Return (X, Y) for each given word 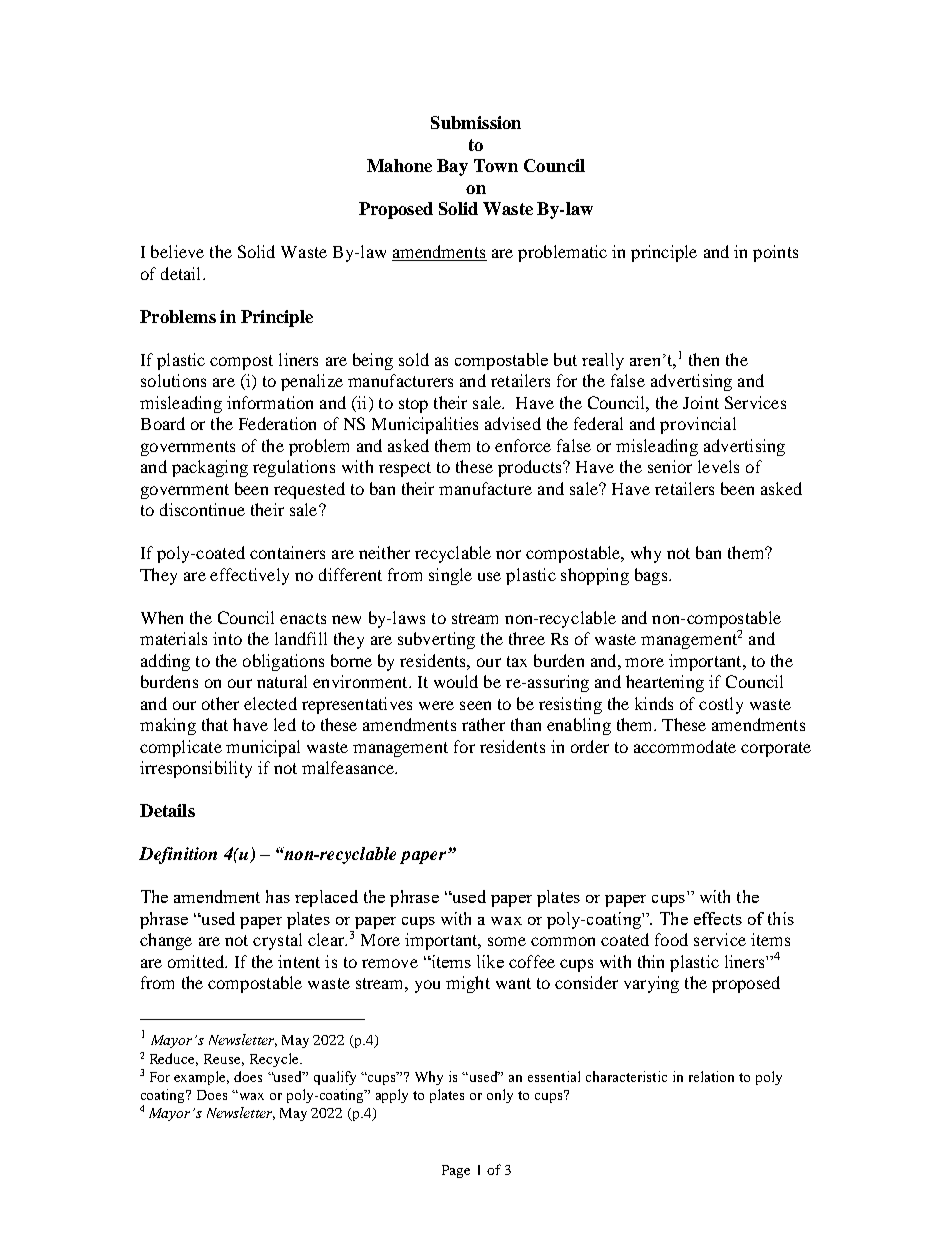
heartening (665, 683)
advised (513, 423)
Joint (701, 402)
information (270, 402)
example (201, 1078)
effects (718, 918)
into (227, 638)
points (775, 253)
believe (177, 251)
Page (456, 1171)
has (278, 896)
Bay (452, 167)
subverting (436, 640)
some (507, 941)
